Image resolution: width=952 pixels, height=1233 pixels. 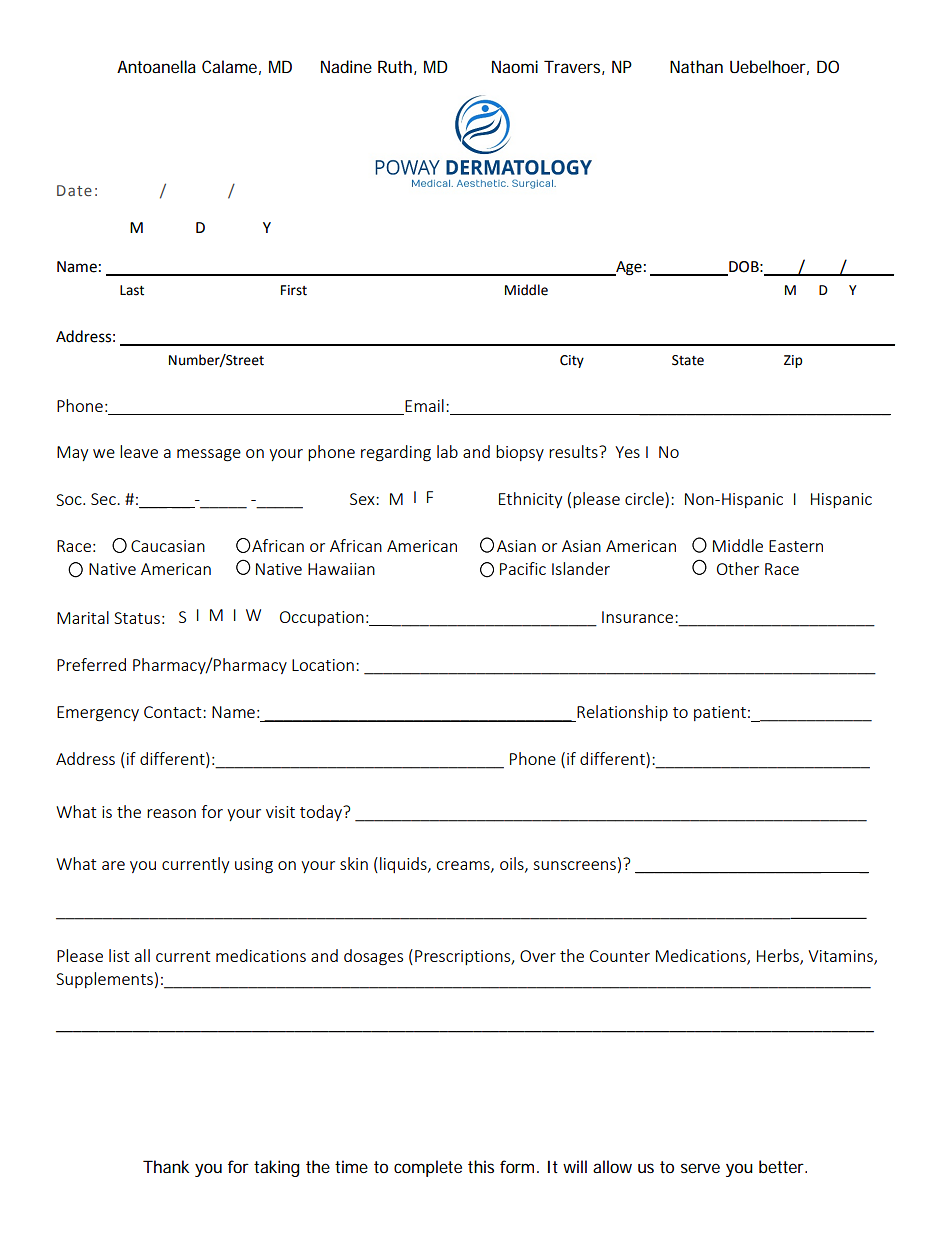 I want to click on Herbs, so click(x=779, y=957).
